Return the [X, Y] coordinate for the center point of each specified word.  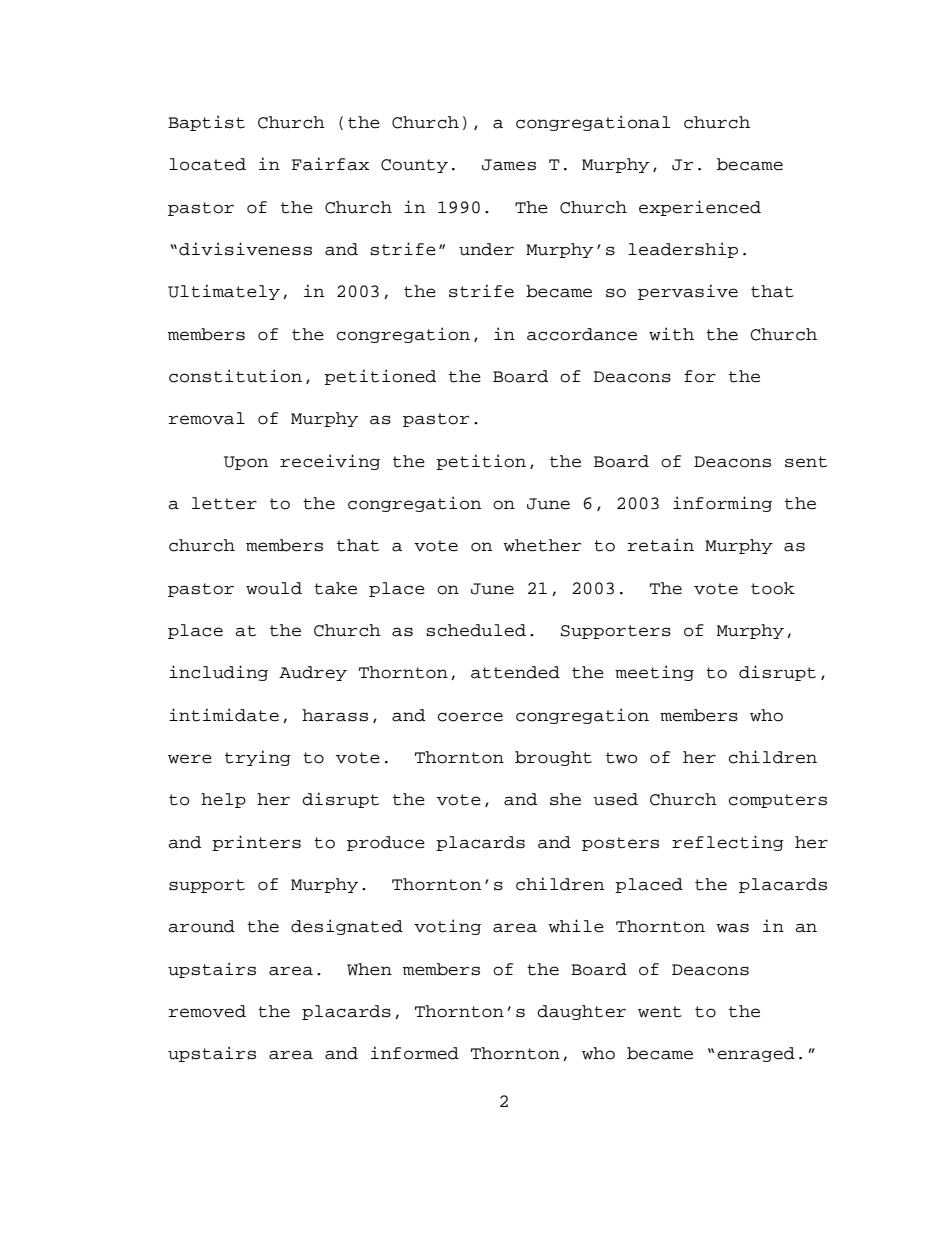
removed [207, 1011]
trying [258, 758]
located [207, 164]
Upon [246, 463]
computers [778, 801]
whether [542, 545]
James [509, 165]
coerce [470, 717]
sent [806, 462]
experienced [700, 208]
